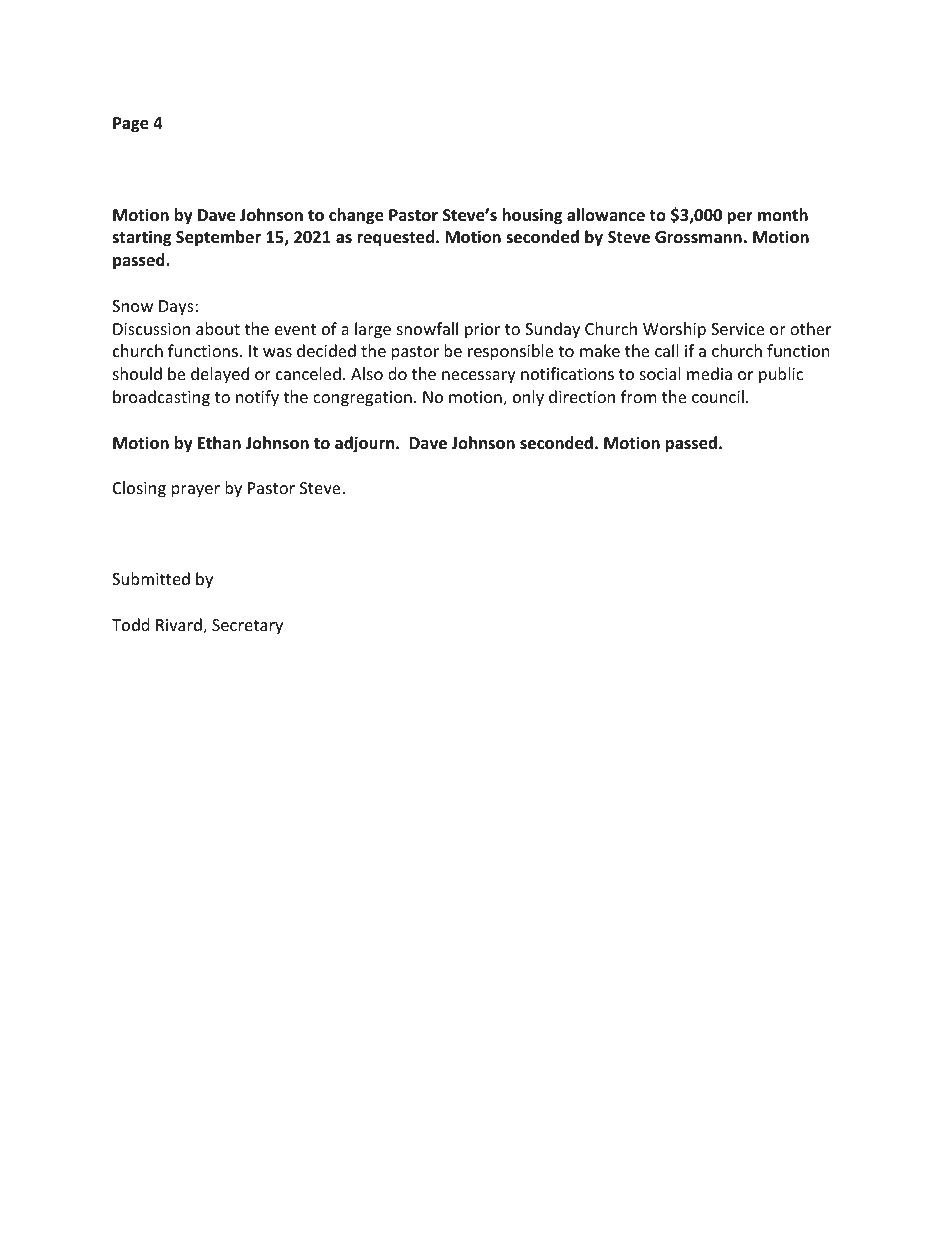 The width and height of the image is (952, 1233). What do you see at coordinates (131, 125) in the image?
I see `Page` at bounding box center [131, 125].
